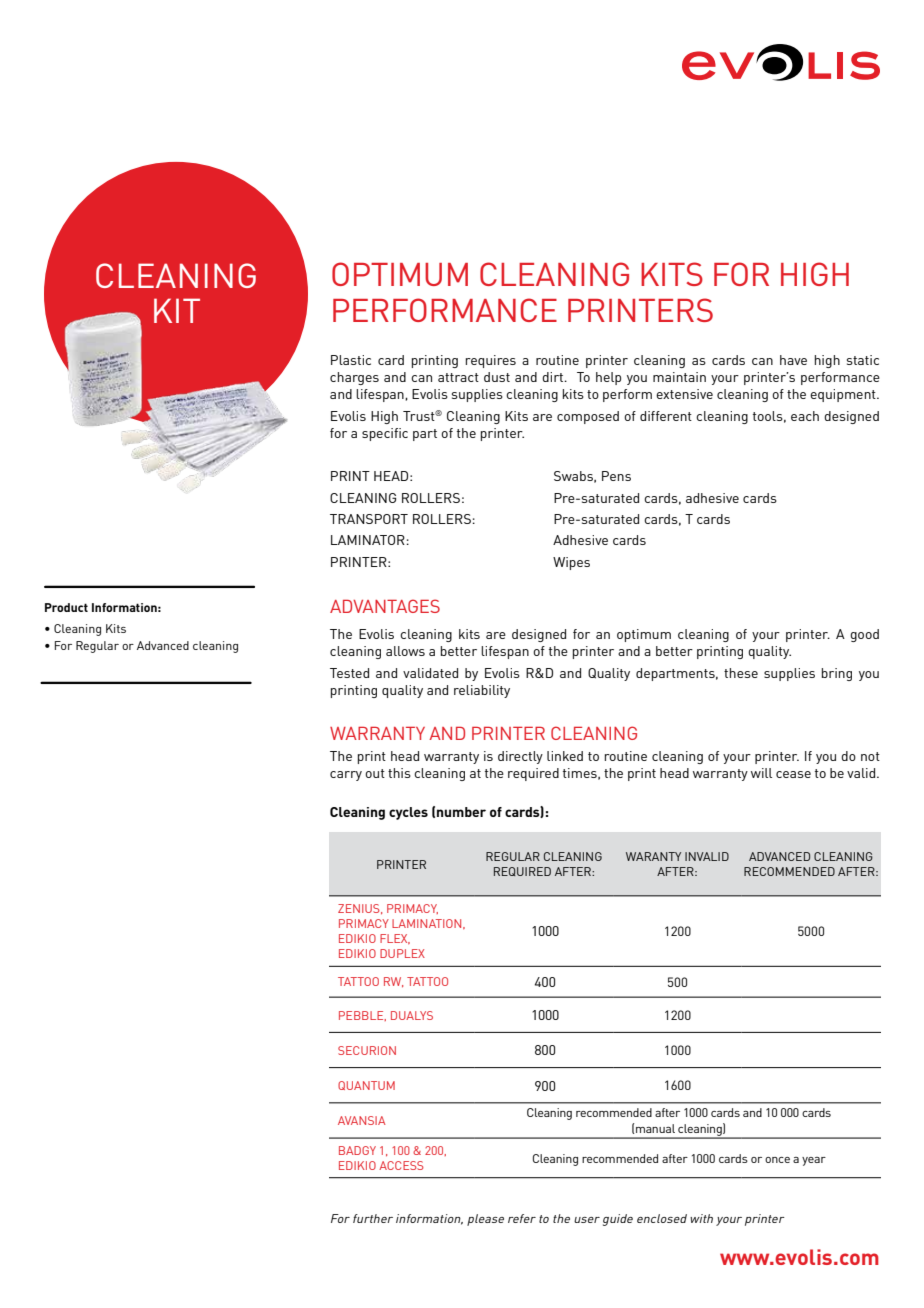 This image has height=1308, width=924. What do you see at coordinates (761, 773) in the image?
I see `will` at bounding box center [761, 773].
